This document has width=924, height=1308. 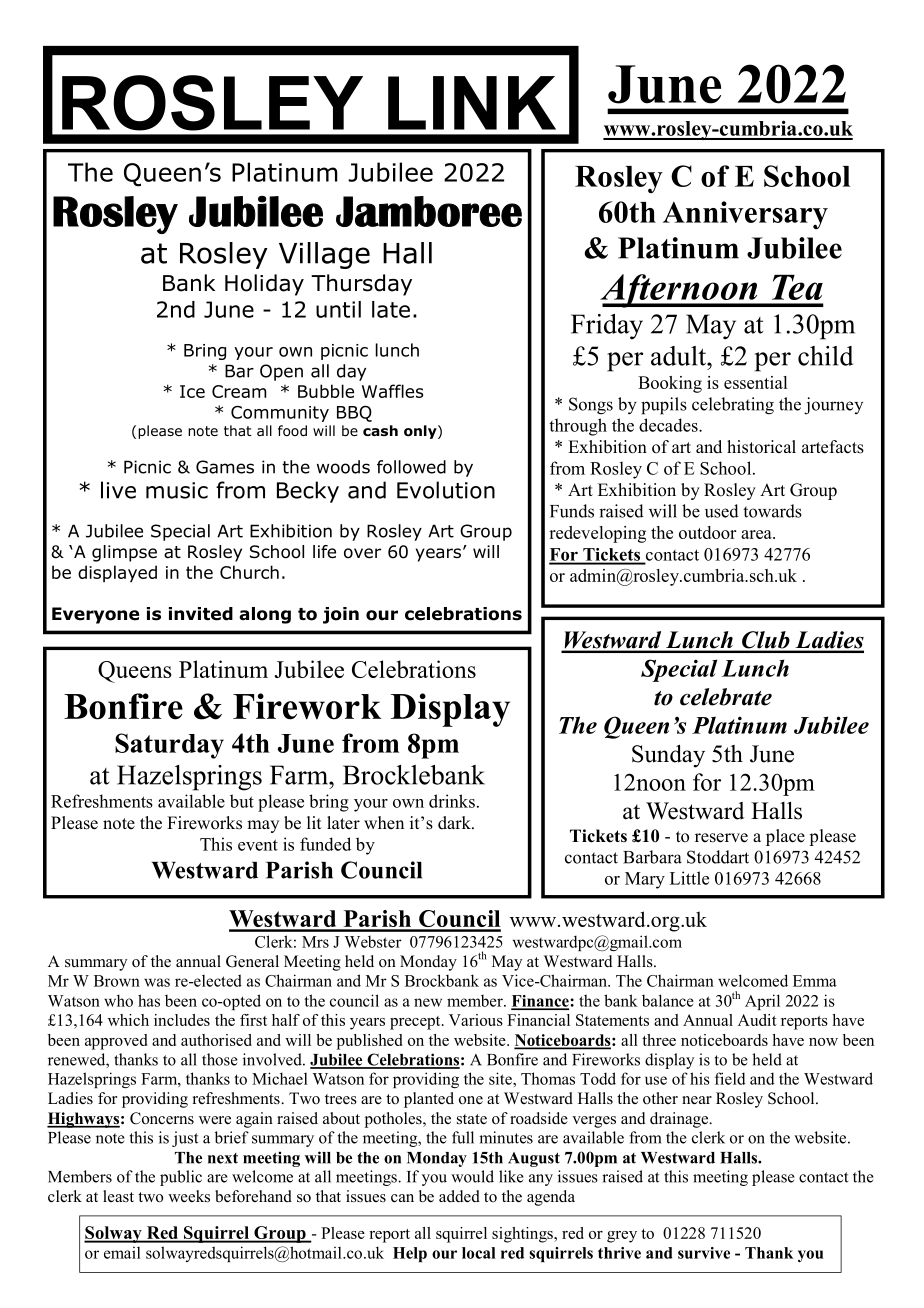 What do you see at coordinates (459, 1196) in the document?
I see `added` at bounding box center [459, 1196].
